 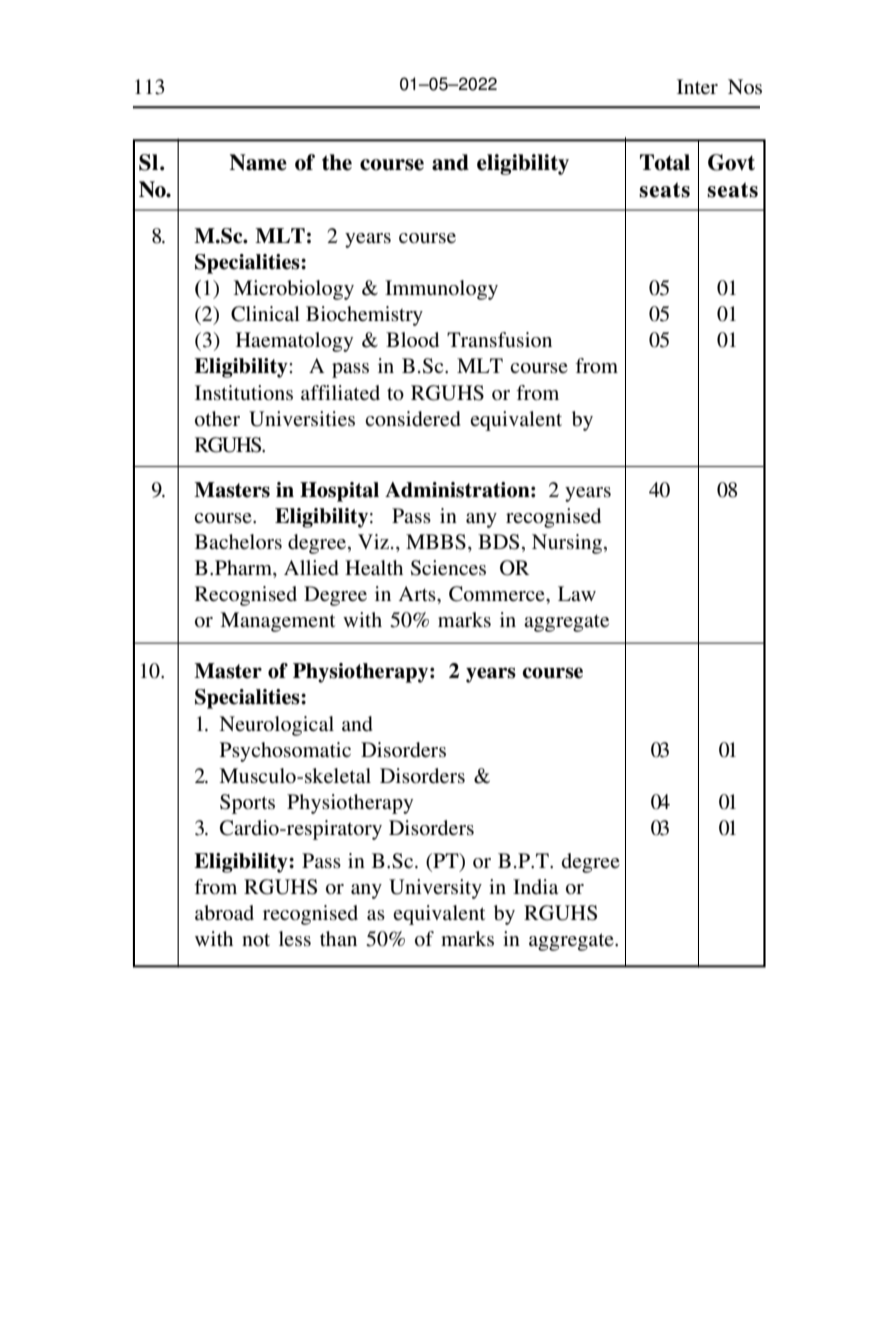 I want to click on BDS, so click(x=498, y=542).
